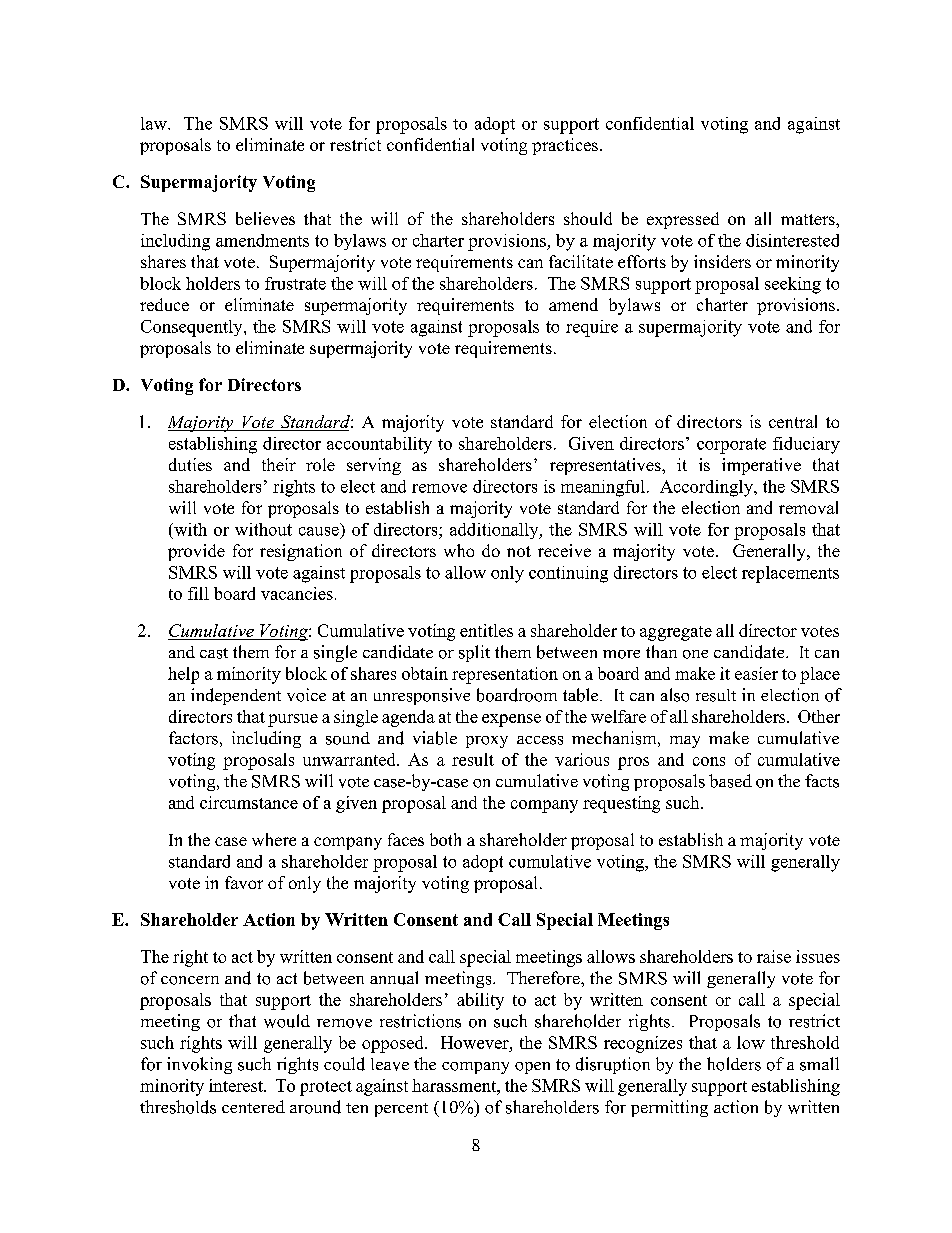 The height and width of the screenshot is (1233, 952). What do you see at coordinates (695, 654) in the screenshot?
I see `one` at bounding box center [695, 654].
